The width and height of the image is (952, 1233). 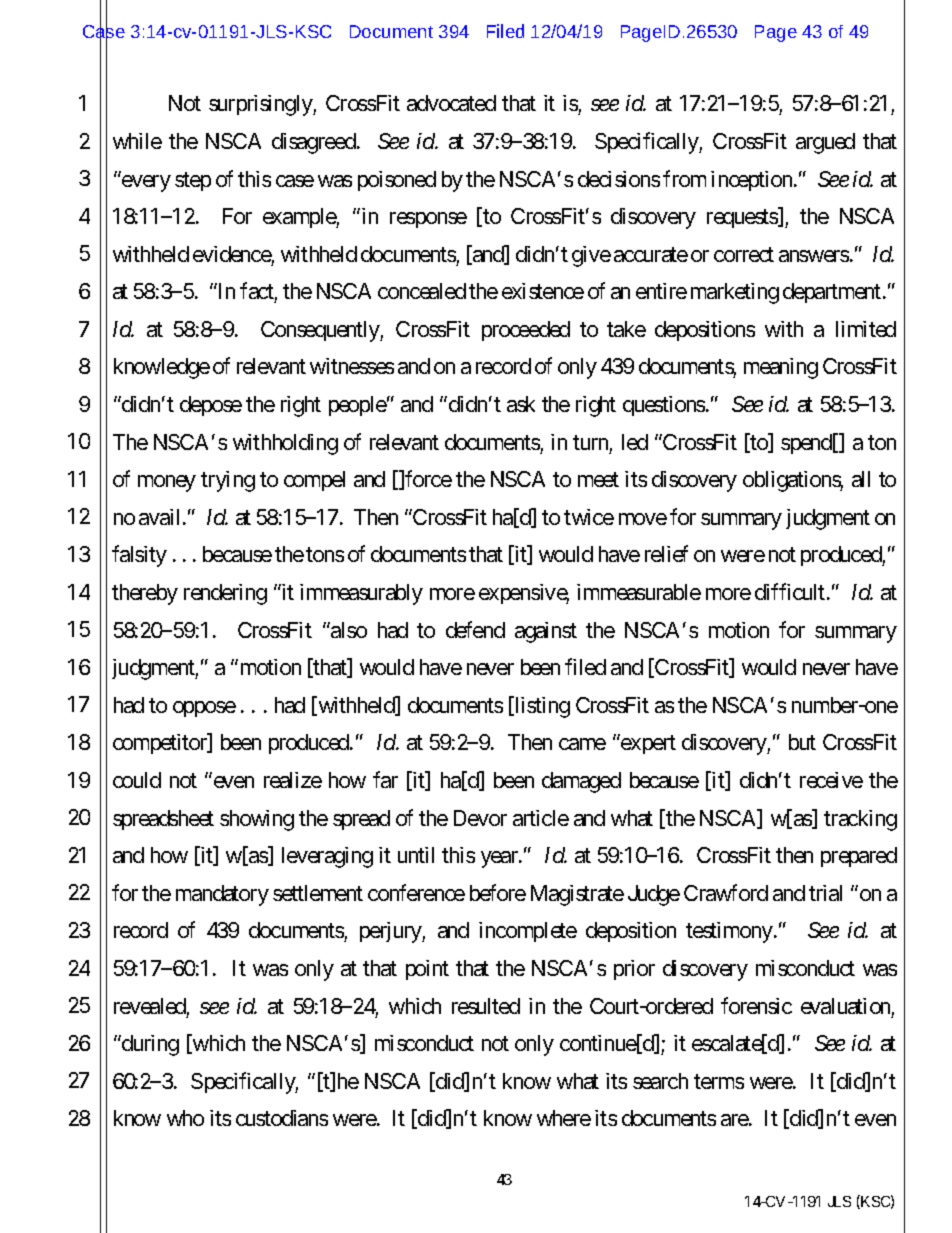 What do you see at coordinates (500, 859) in the image?
I see `year` at bounding box center [500, 859].
